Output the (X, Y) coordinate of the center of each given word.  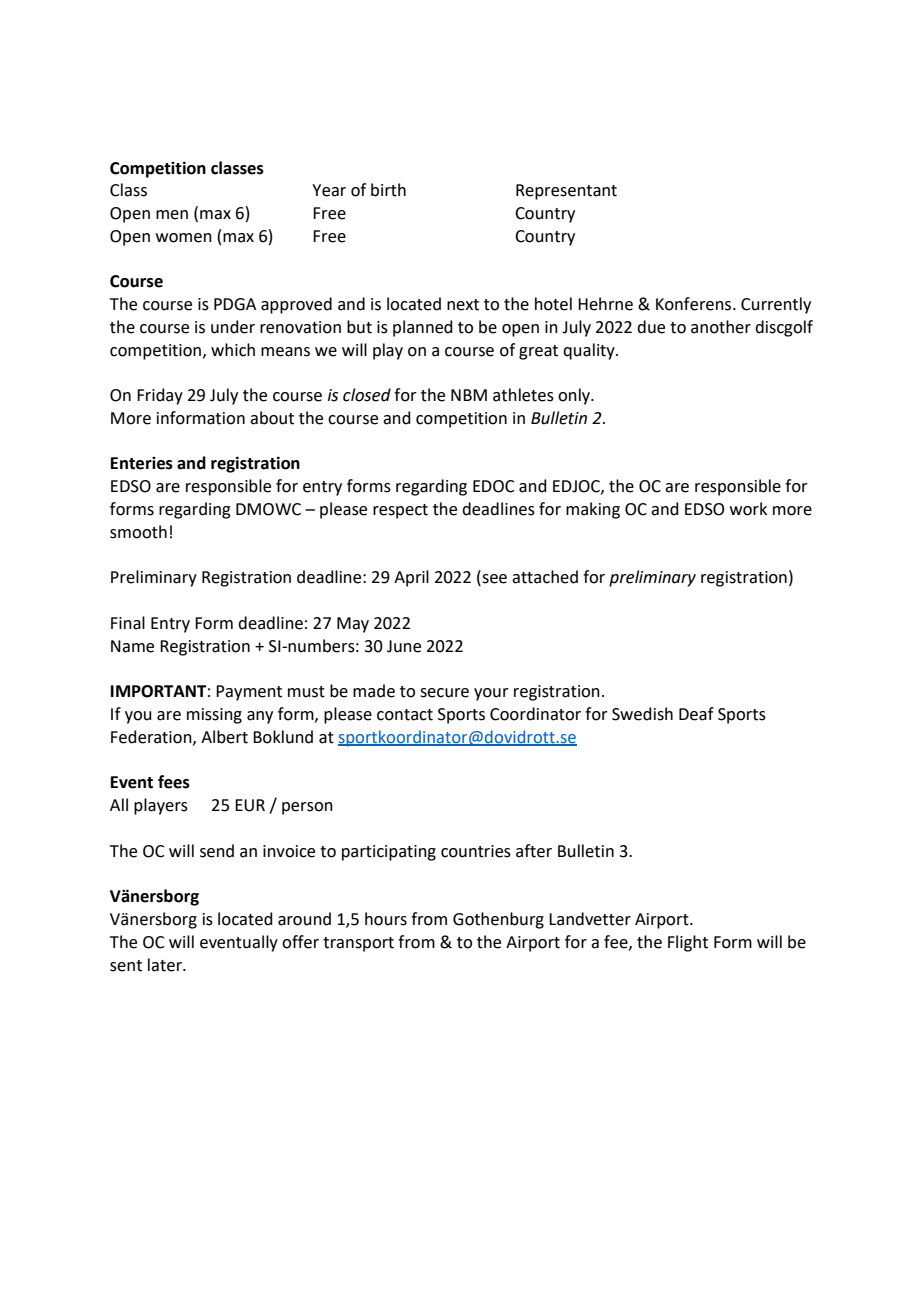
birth (388, 190)
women (184, 238)
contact (405, 715)
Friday (160, 396)
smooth (138, 532)
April (411, 578)
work (748, 509)
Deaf (696, 714)
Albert (224, 737)
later (166, 965)
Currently (776, 305)
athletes (523, 395)
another (721, 327)
